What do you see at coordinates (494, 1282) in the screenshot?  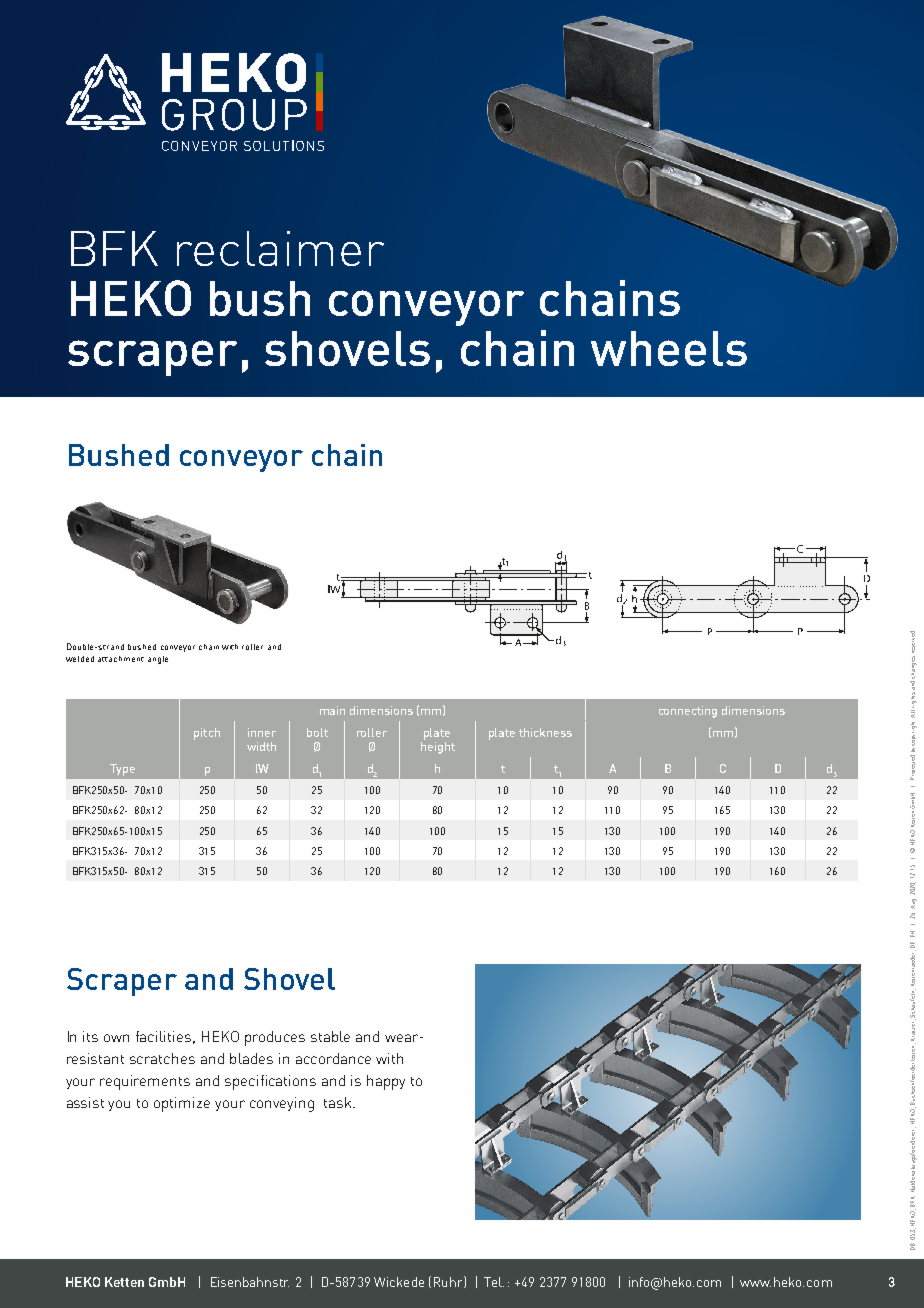 I see `Tel` at bounding box center [494, 1282].
